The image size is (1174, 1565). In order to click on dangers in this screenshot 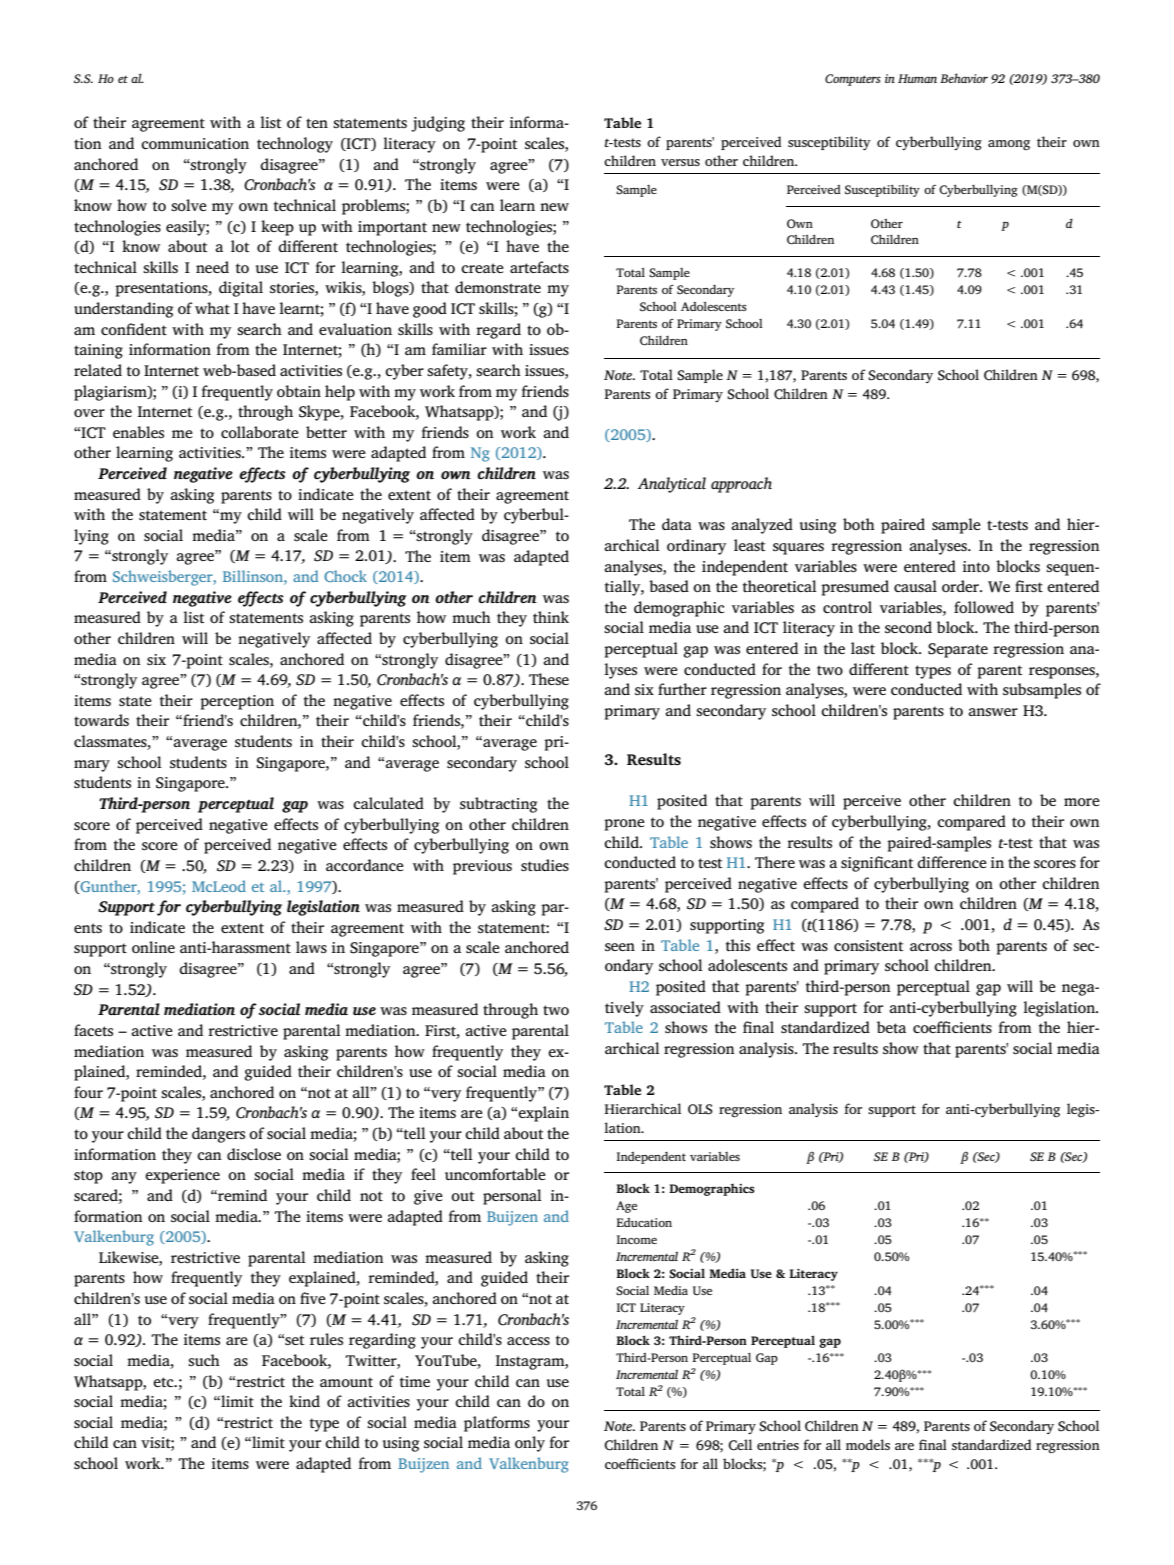, I will do `click(218, 1135)`.
